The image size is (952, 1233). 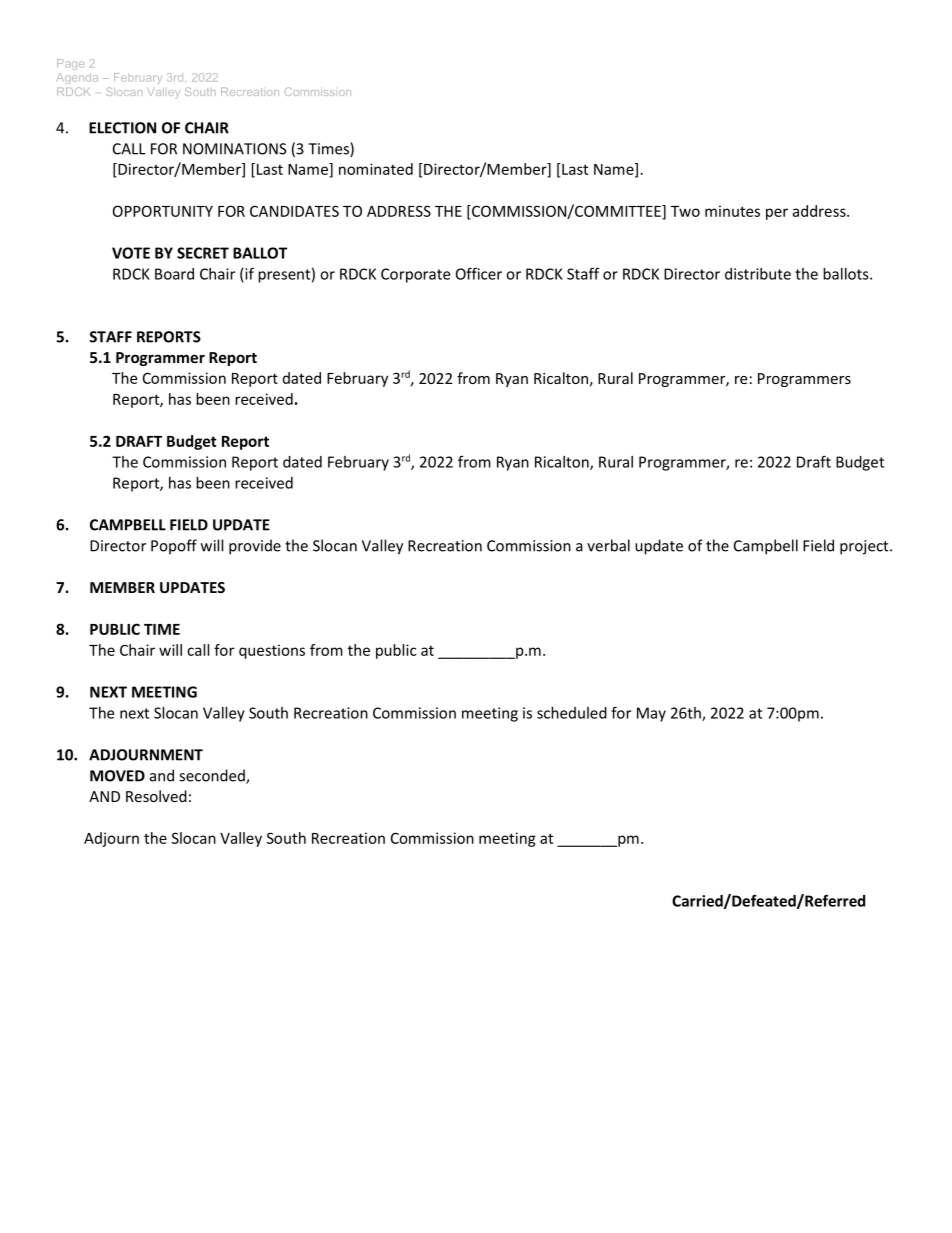 I want to click on nominated, so click(x=376, y=169).
